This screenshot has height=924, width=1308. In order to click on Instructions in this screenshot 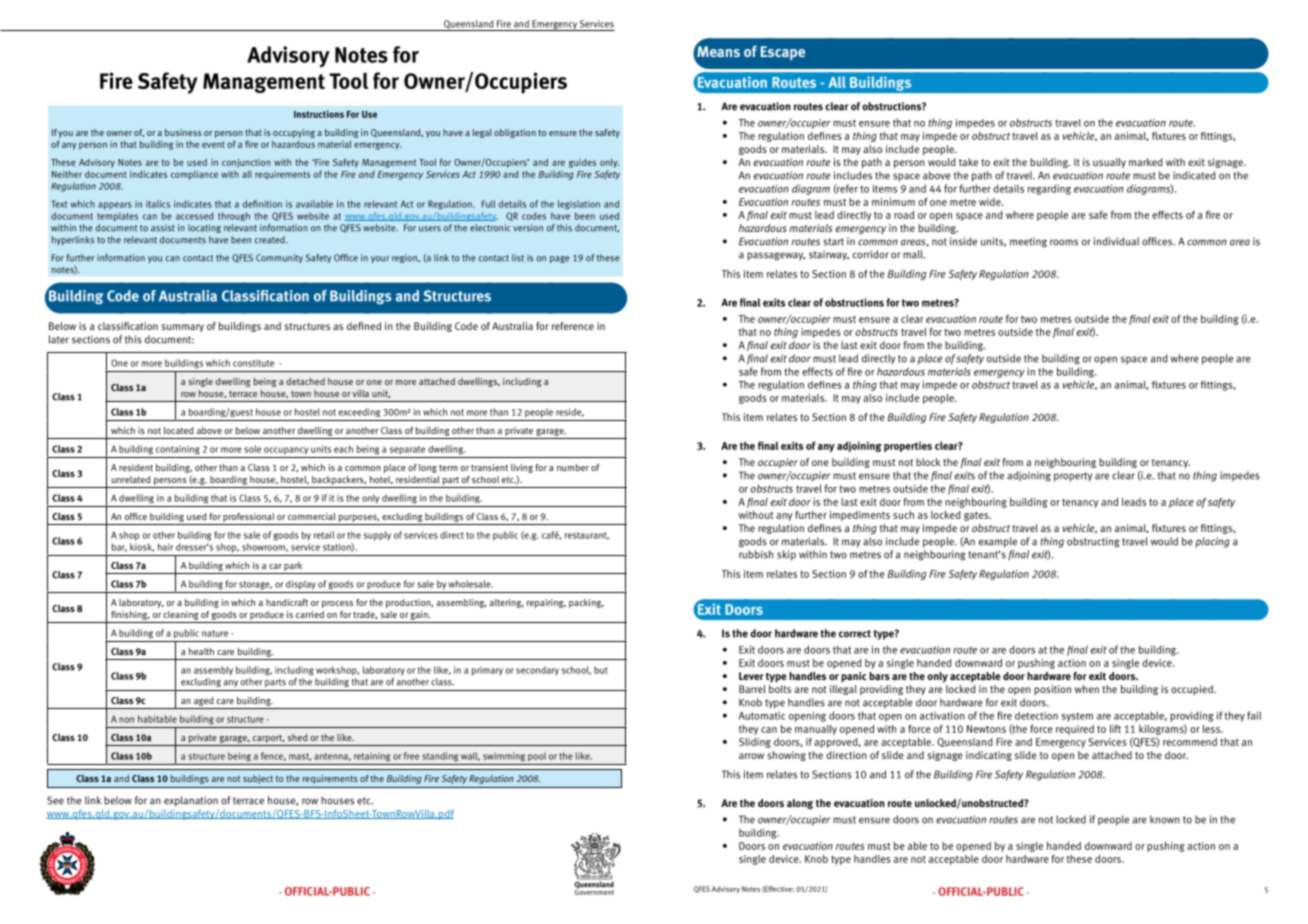, I will do `click(319, 114)`.
